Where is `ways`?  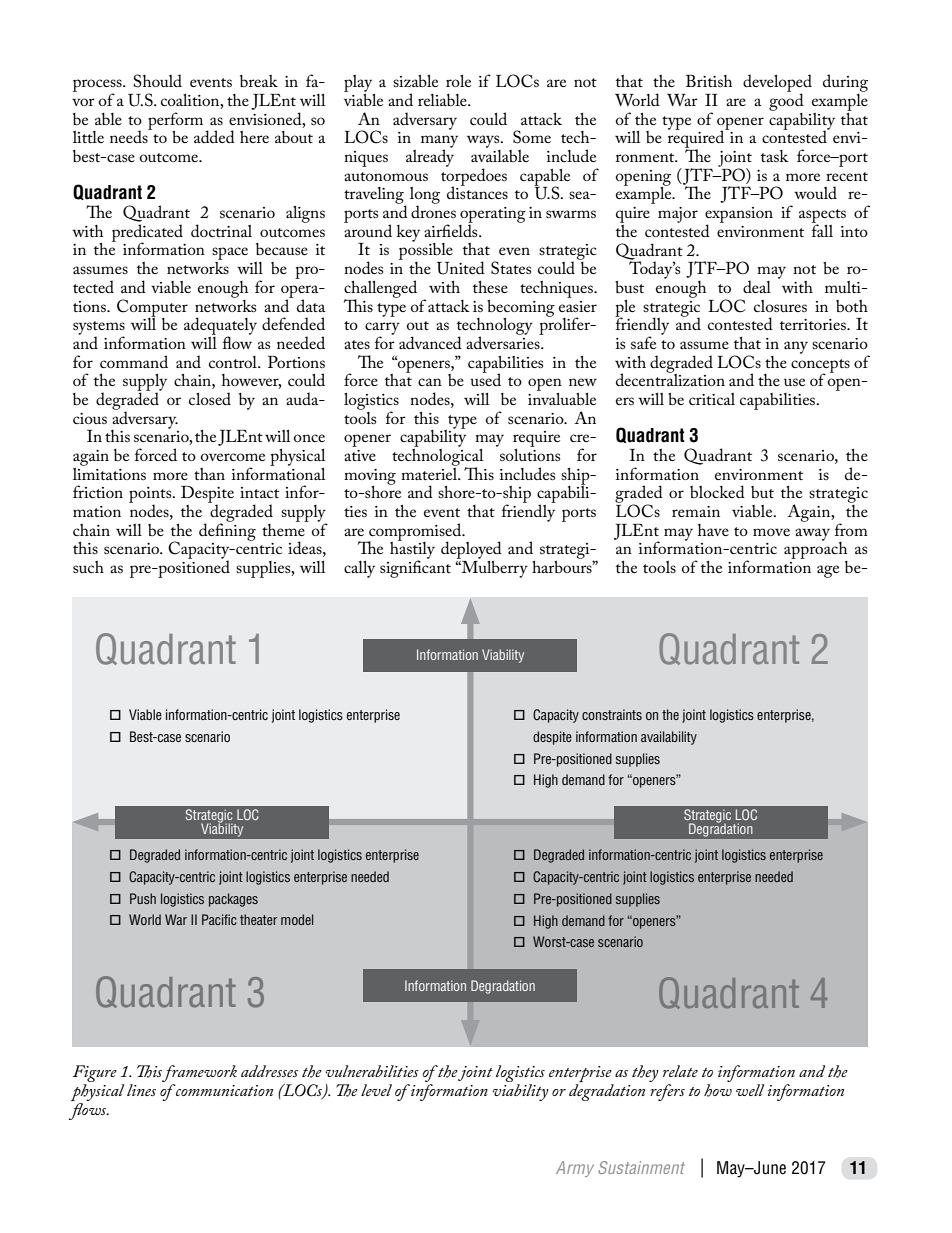
ways is located at coordinates (484, 141).
